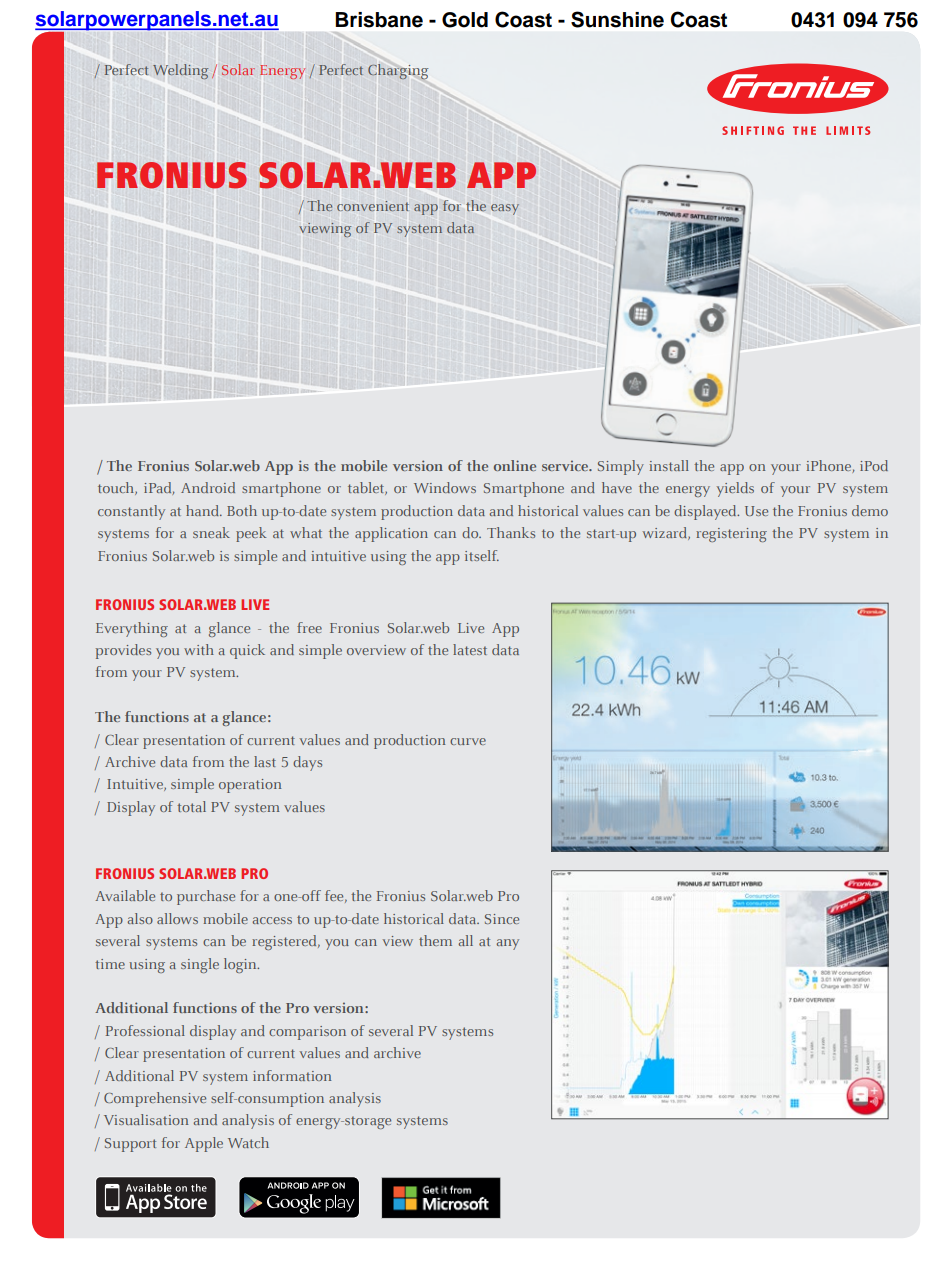 This page has height=1270, width=952. I want to click on easy, so click(505, 209).
